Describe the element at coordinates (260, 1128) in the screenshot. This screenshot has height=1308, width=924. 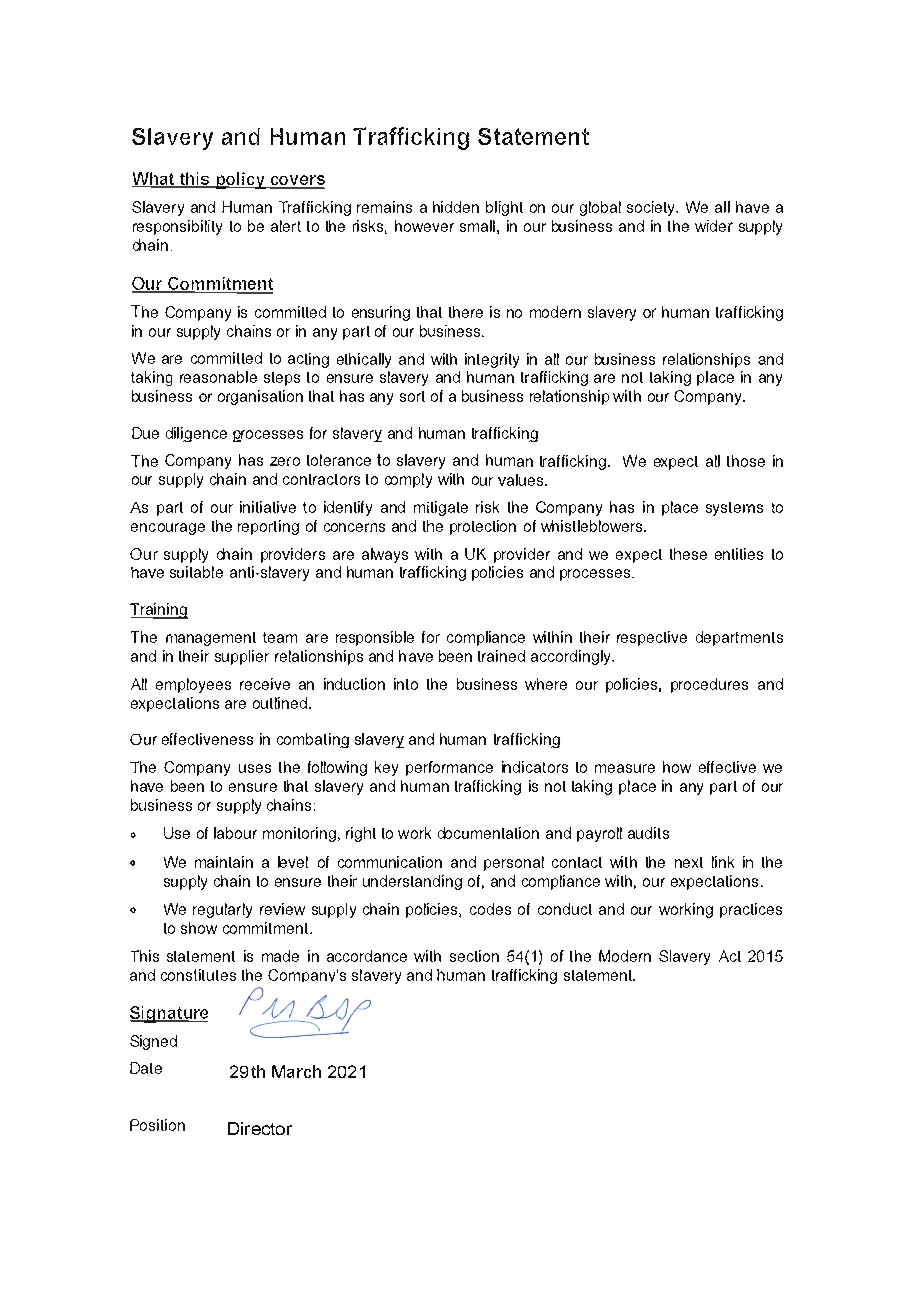
I see `Director` at that location.
